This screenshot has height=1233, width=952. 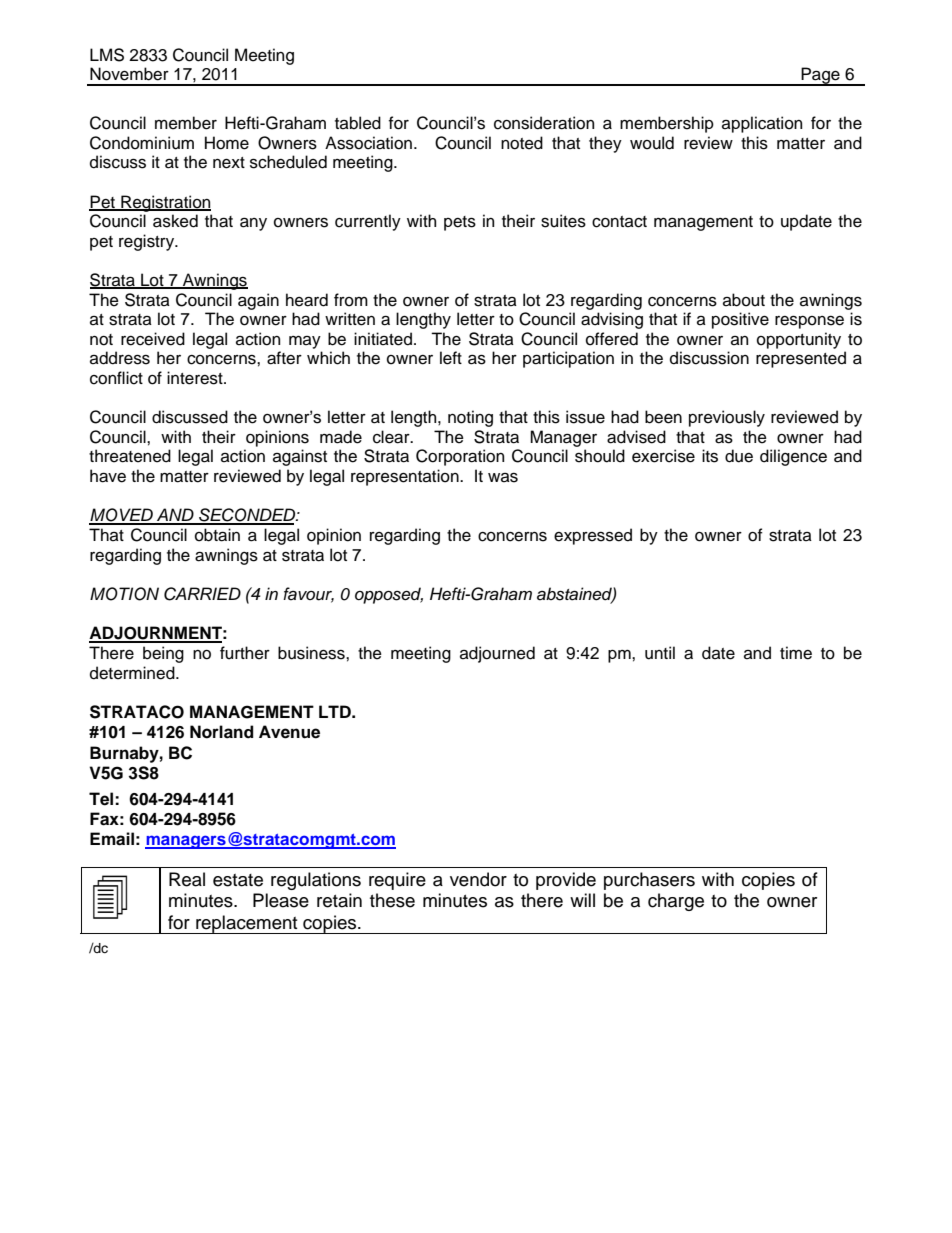 What do you see at coordinates (460, 223) in the screenshot?
I see `pets` at bounding box center [460, 223].
